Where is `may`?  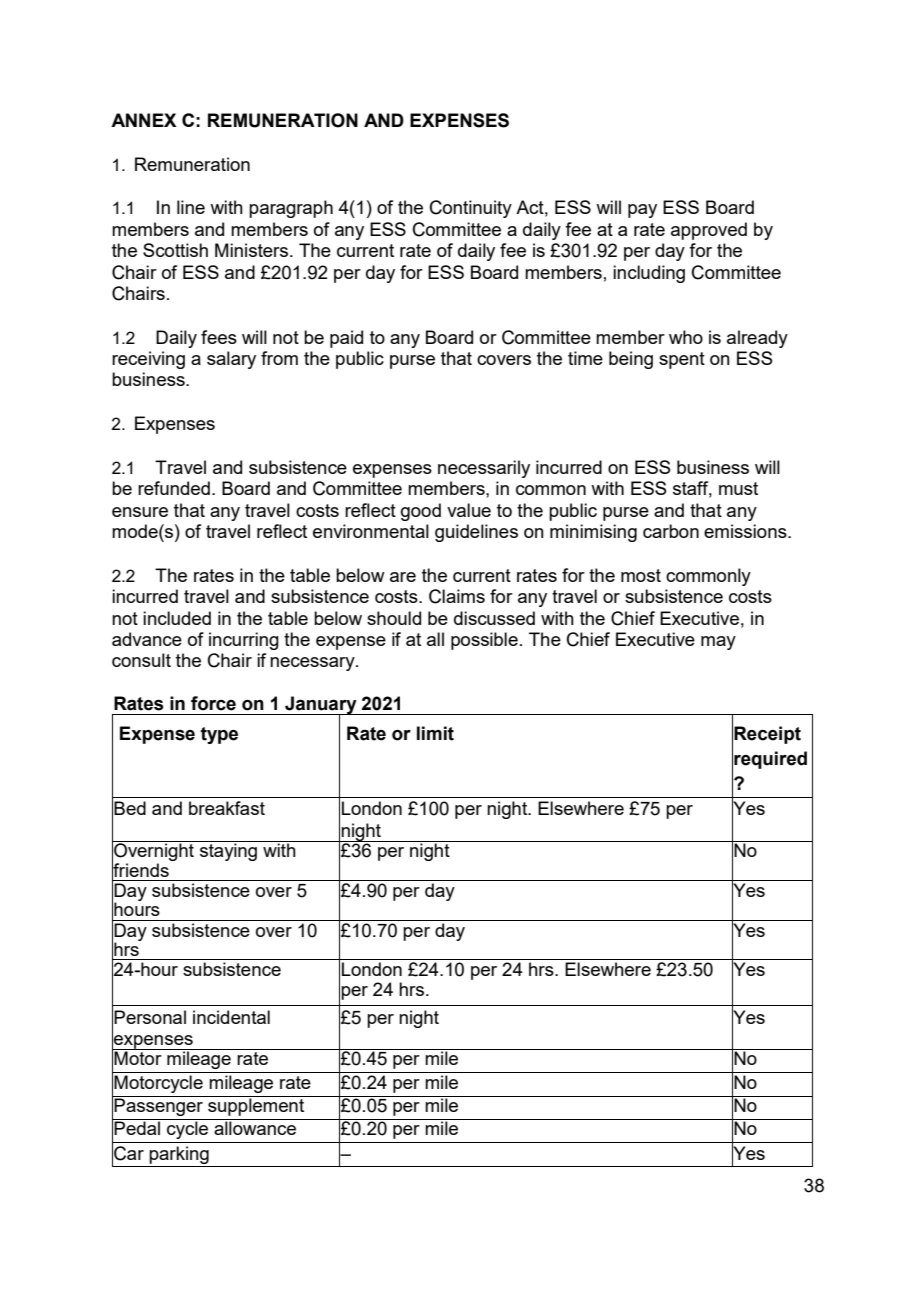 may is located at coordinates (718, 643).
